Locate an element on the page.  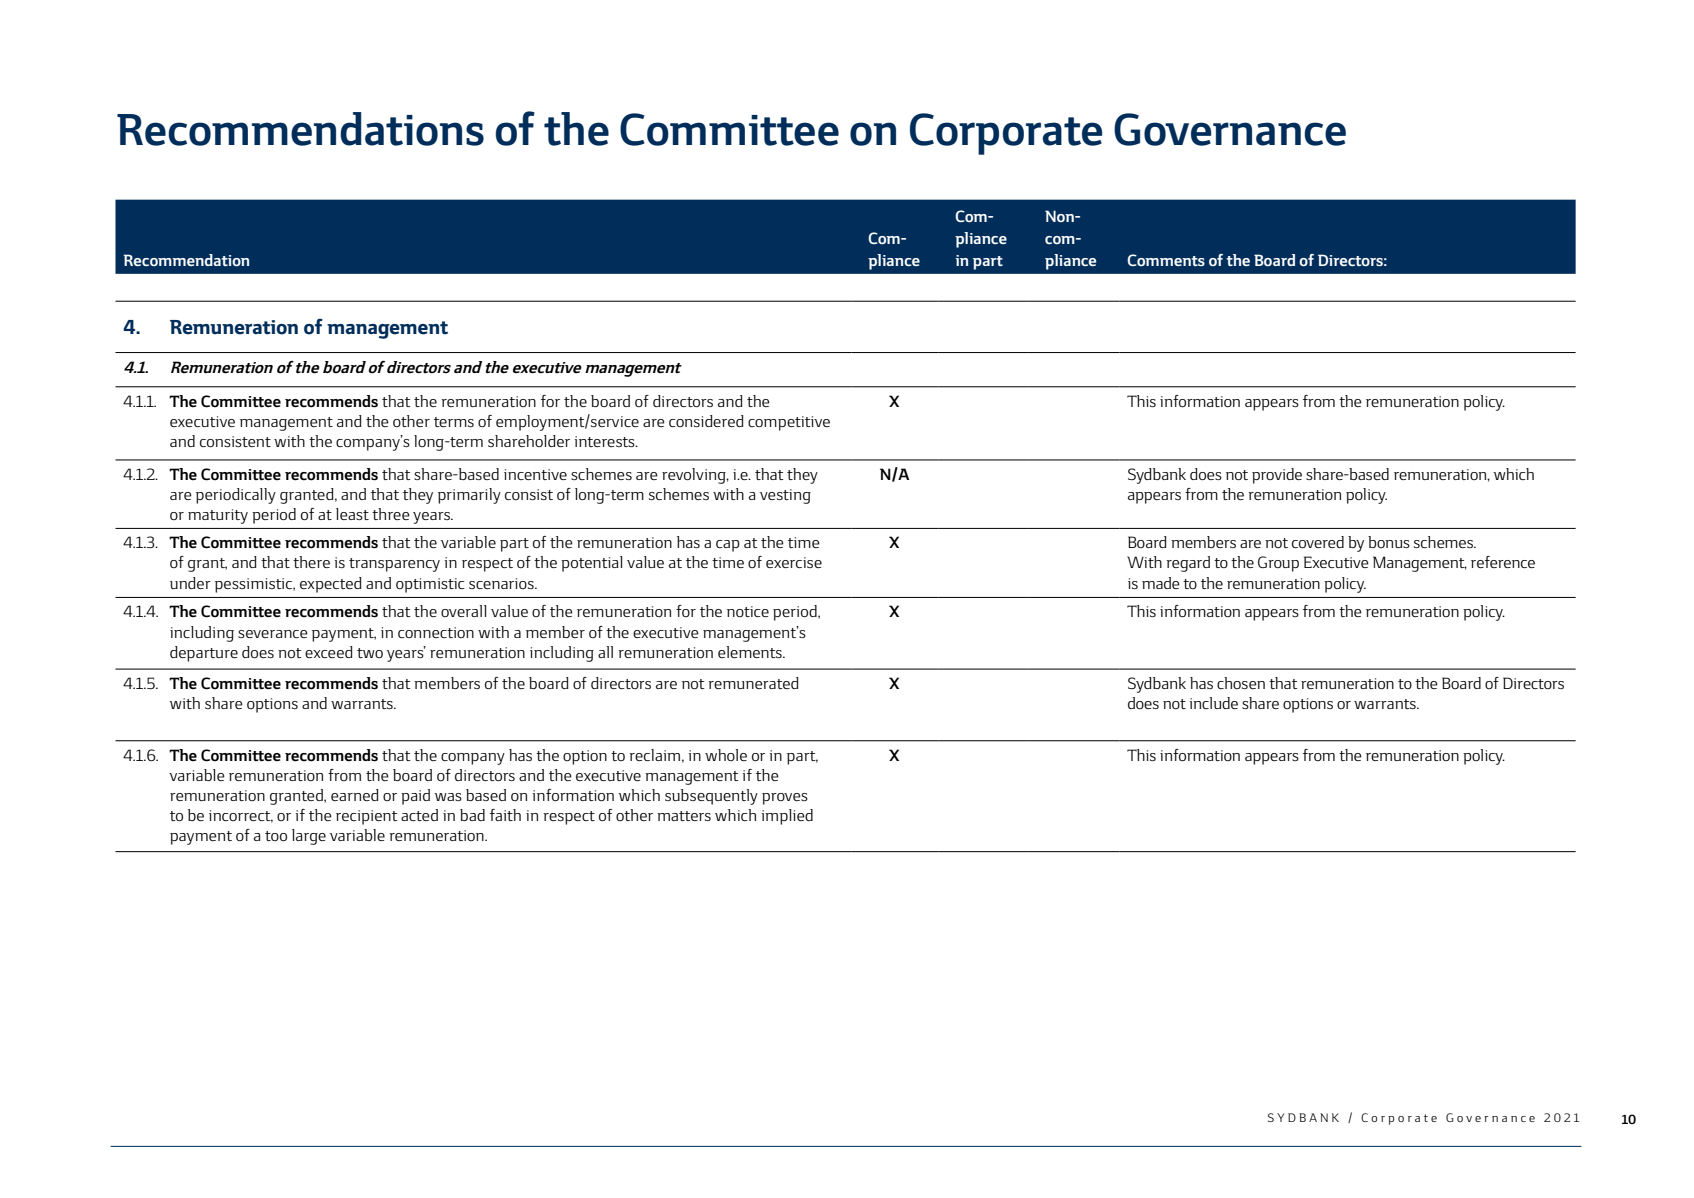
recipient is located at coordinates (367, 817).
